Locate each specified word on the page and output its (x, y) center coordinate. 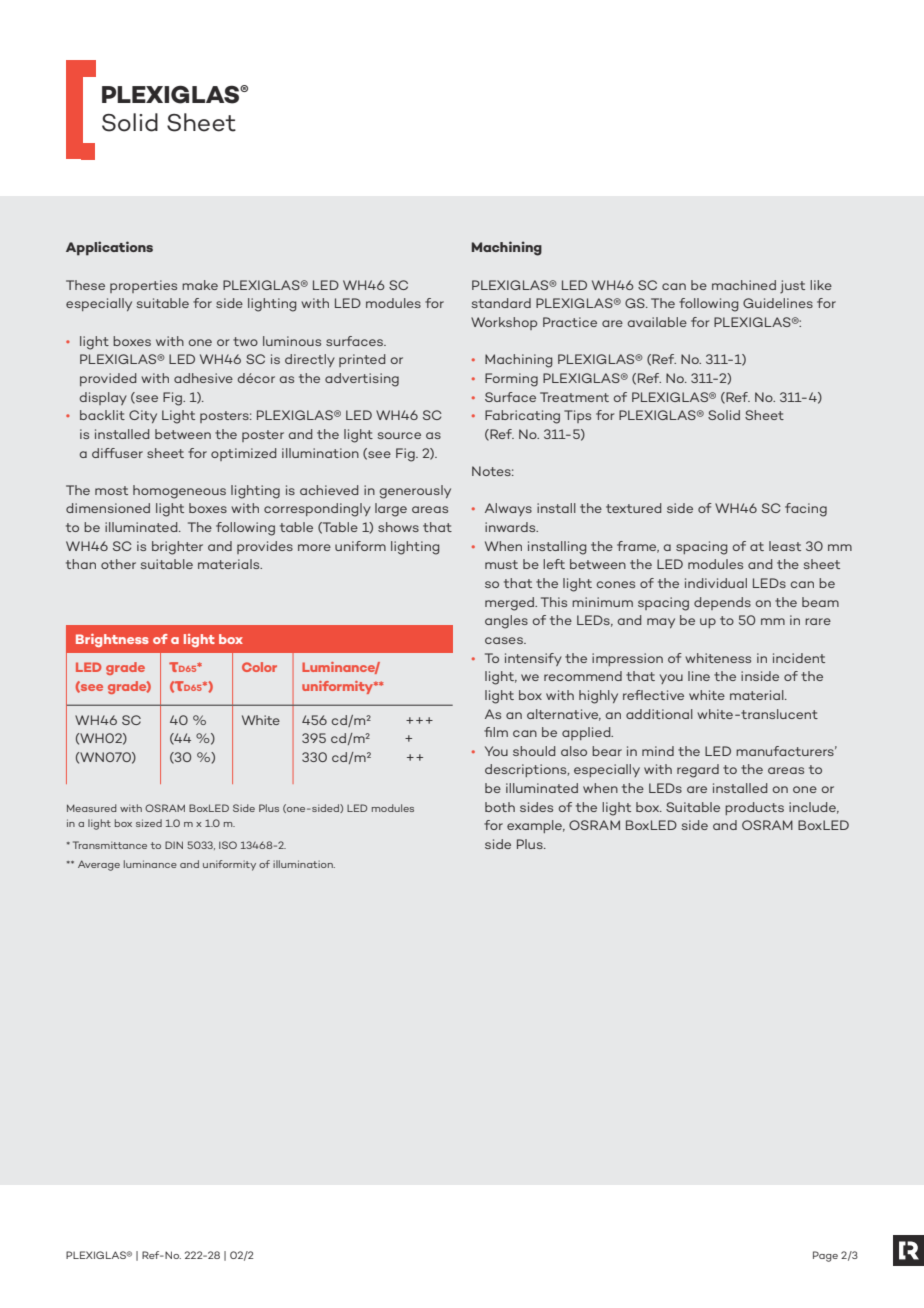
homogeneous (179, 492)
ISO (228, 845)
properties (143, 286)
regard (698, 771)
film (496, 732)
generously (415, 492)
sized (149, 823)
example (536, 826)
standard (501, 303)
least (785, 546)
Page (825, 1256)
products (754, 808)
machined (744, 285)
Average (99, 865)
